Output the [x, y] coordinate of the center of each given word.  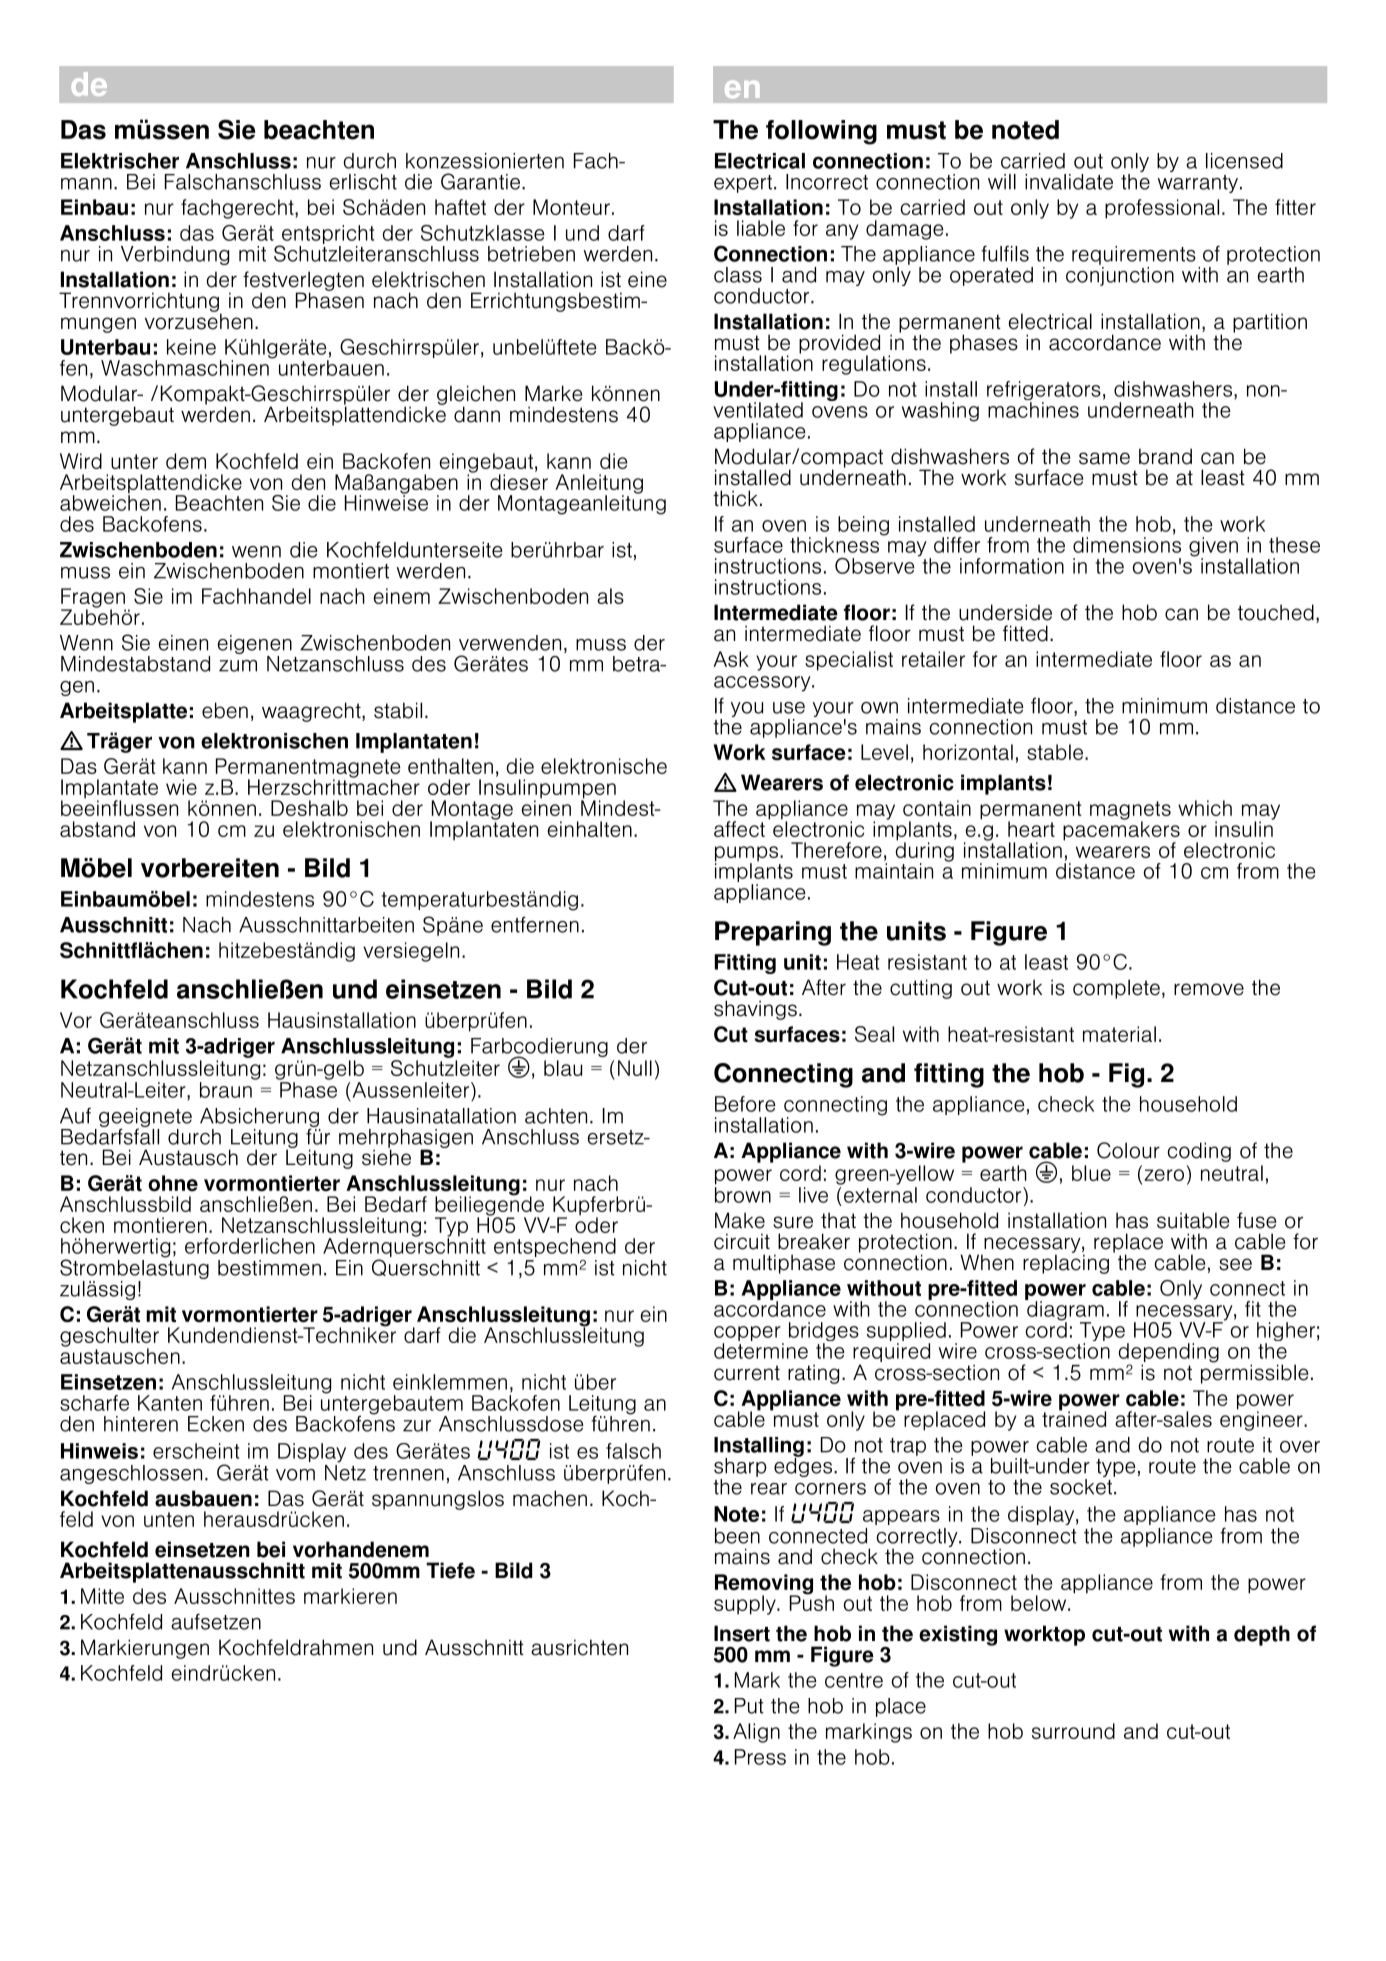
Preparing [773, 933]
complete [1116, 989]
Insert [742, 1633]
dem [186, 461]
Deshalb [309, 808]
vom [295, 1475]
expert [743, 184]
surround [1073, 1731]
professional [1162, 209]
